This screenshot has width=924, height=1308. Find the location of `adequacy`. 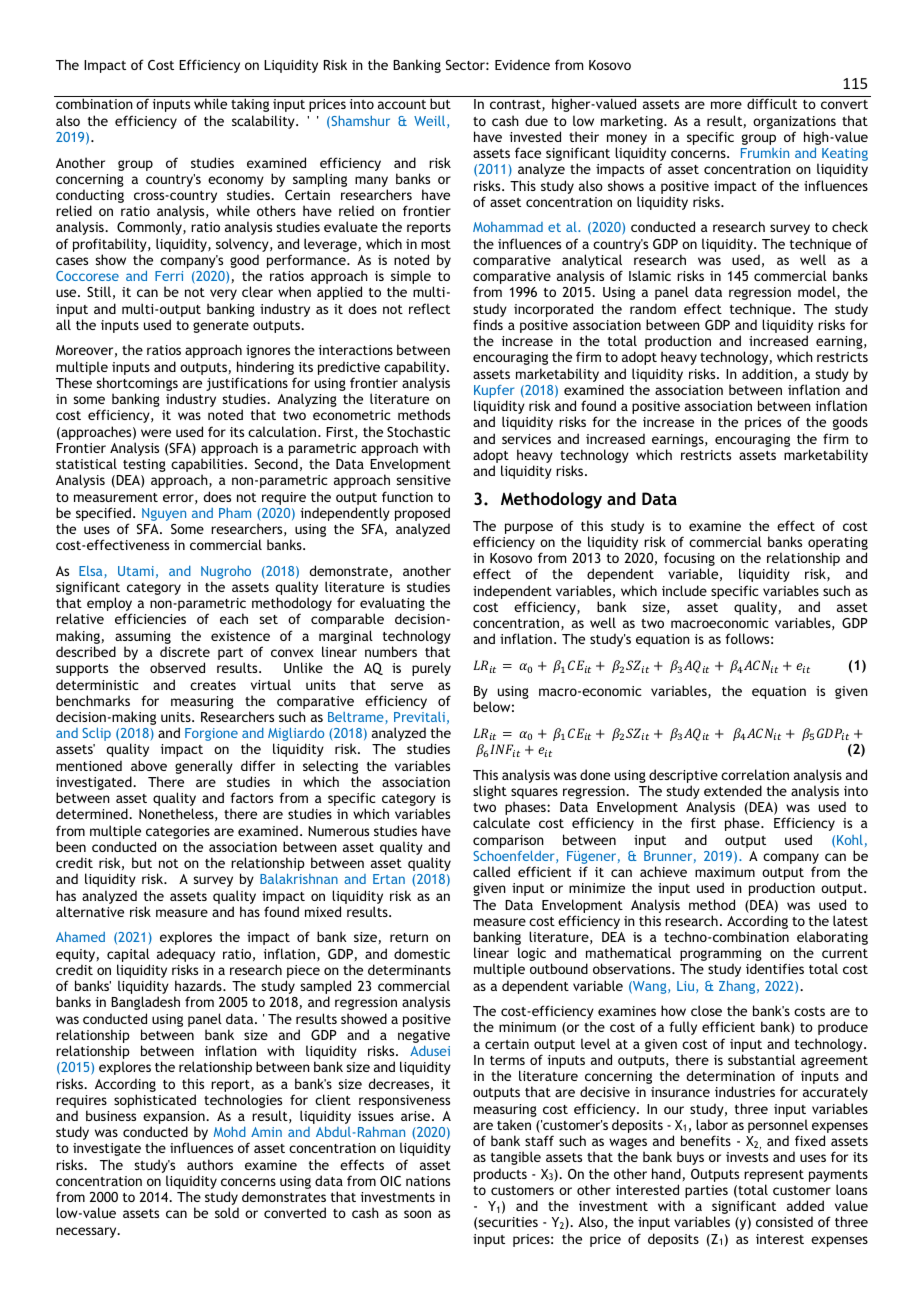

adequacy is located at coordinates (186, 955).
